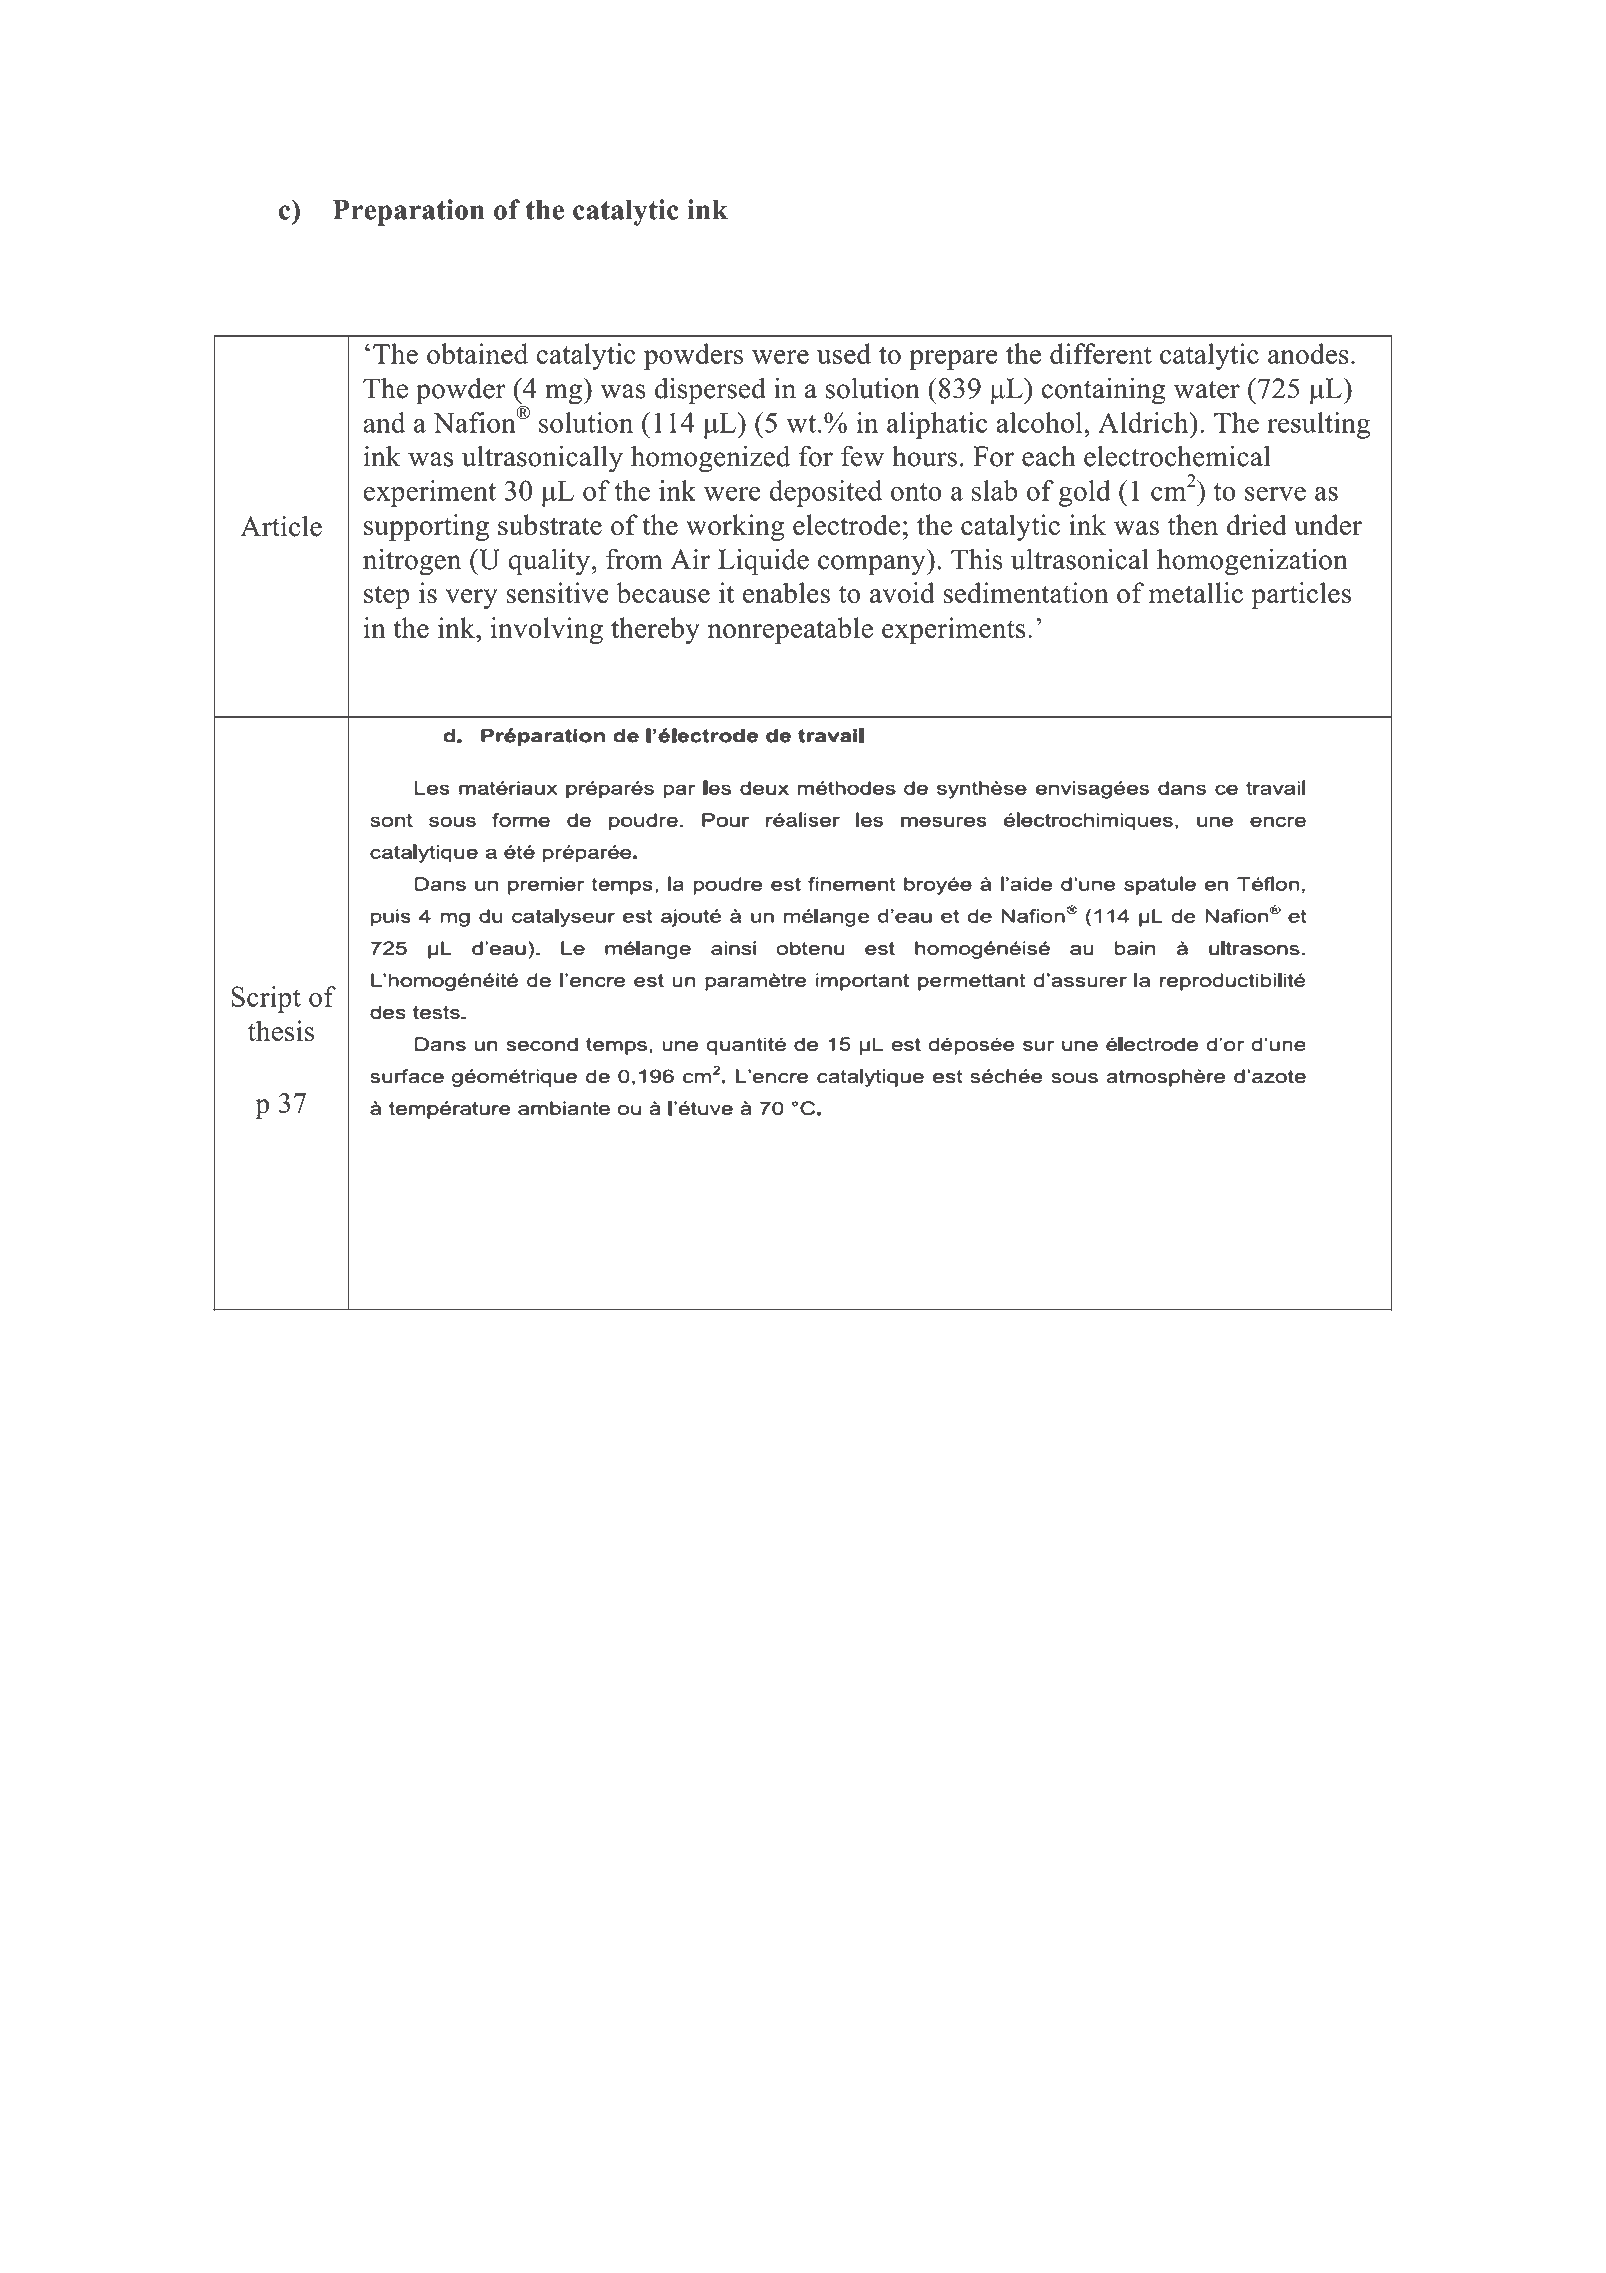 Image resolution: width=1606 pixels, height=2273 pixels. I want to click on Preparation, so click(408, 212).
